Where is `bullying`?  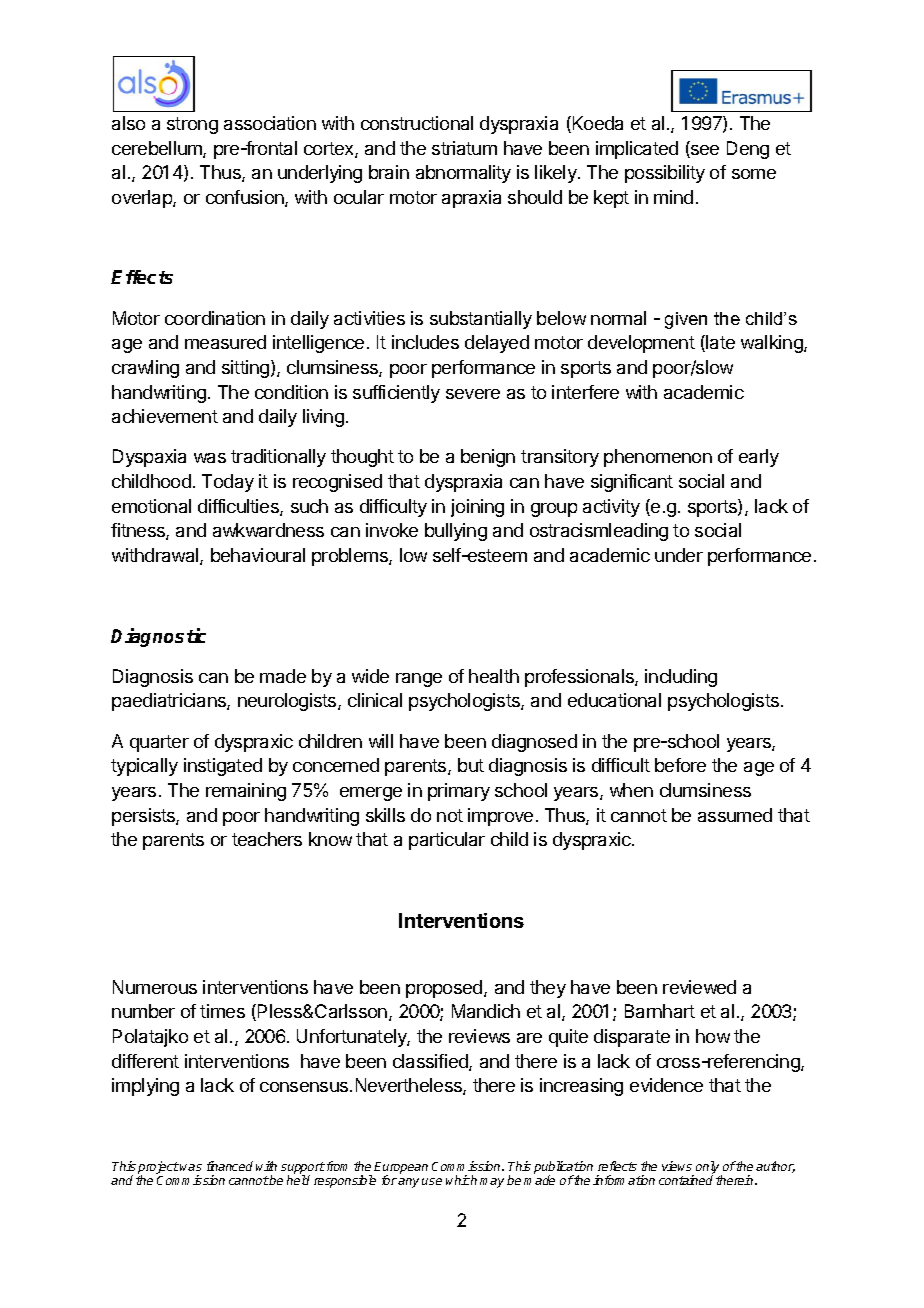 bullying is located at coordinates (456, 532).
